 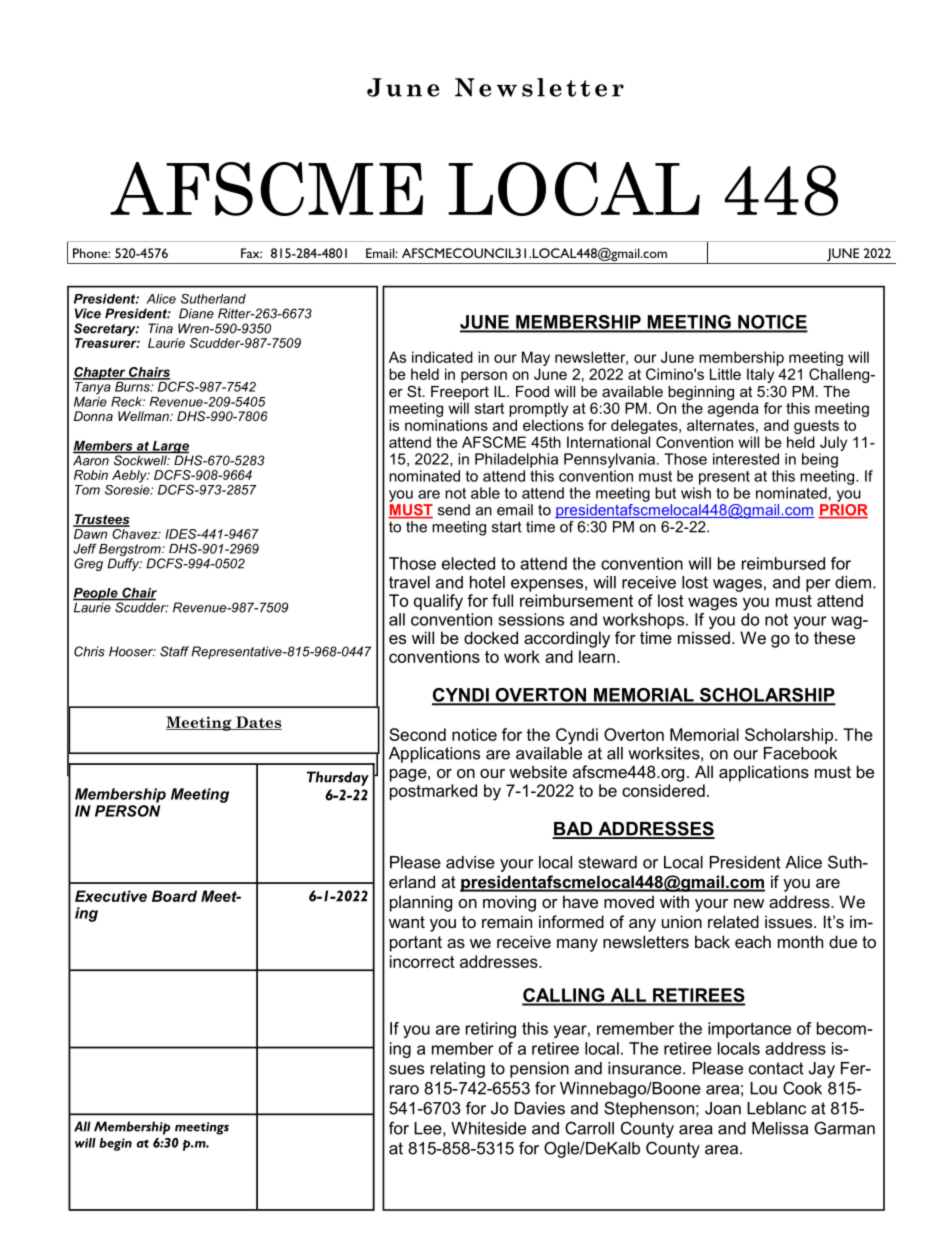 I want to click on retiring, so click(x=491, y=1030).
